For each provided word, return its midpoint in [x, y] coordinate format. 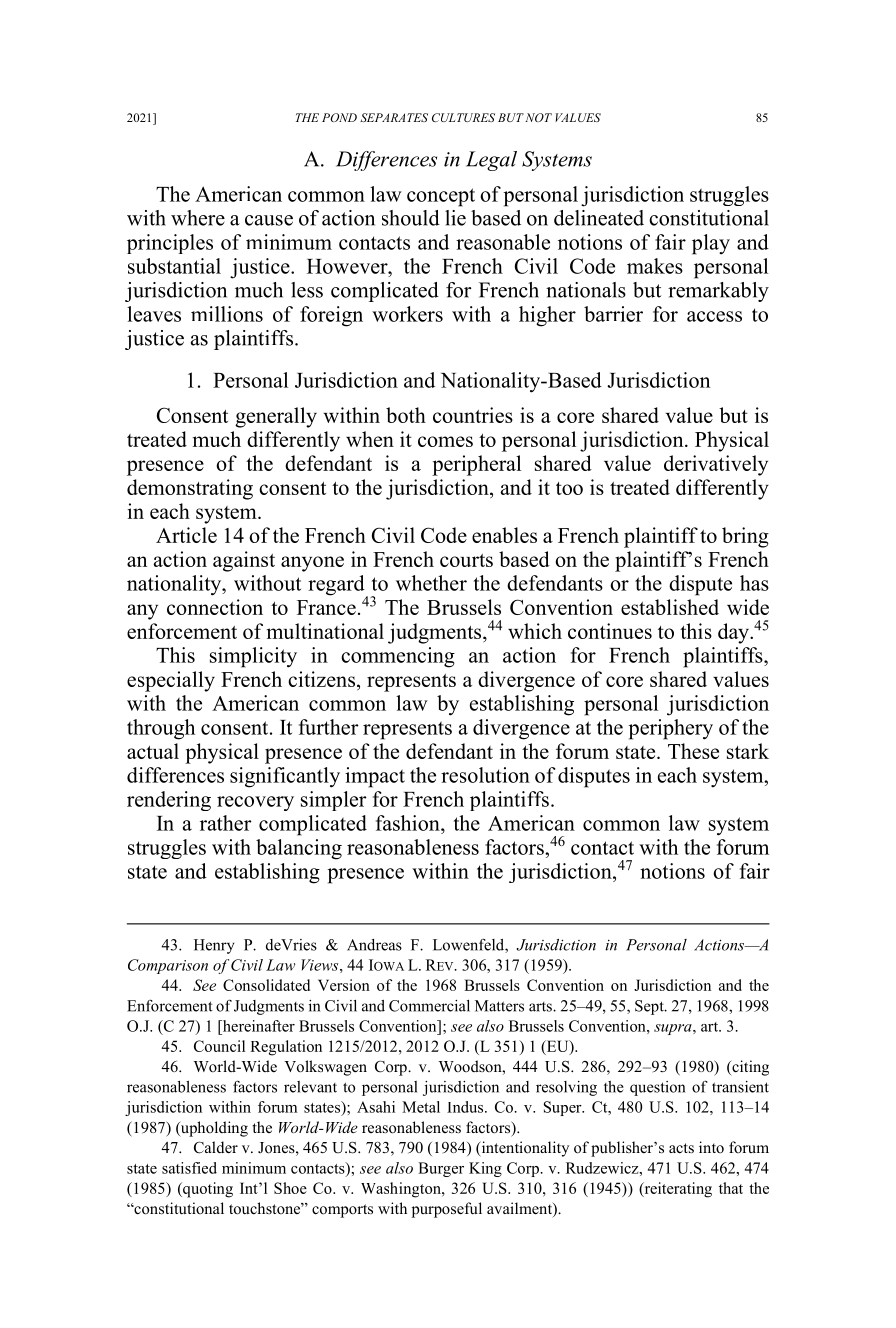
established [670, 607]
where [198, 218]
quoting [207, 1190]
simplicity [253, 657]
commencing [398, 657]
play [711, 244]
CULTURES [463, 117]
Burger [441, 1169]
